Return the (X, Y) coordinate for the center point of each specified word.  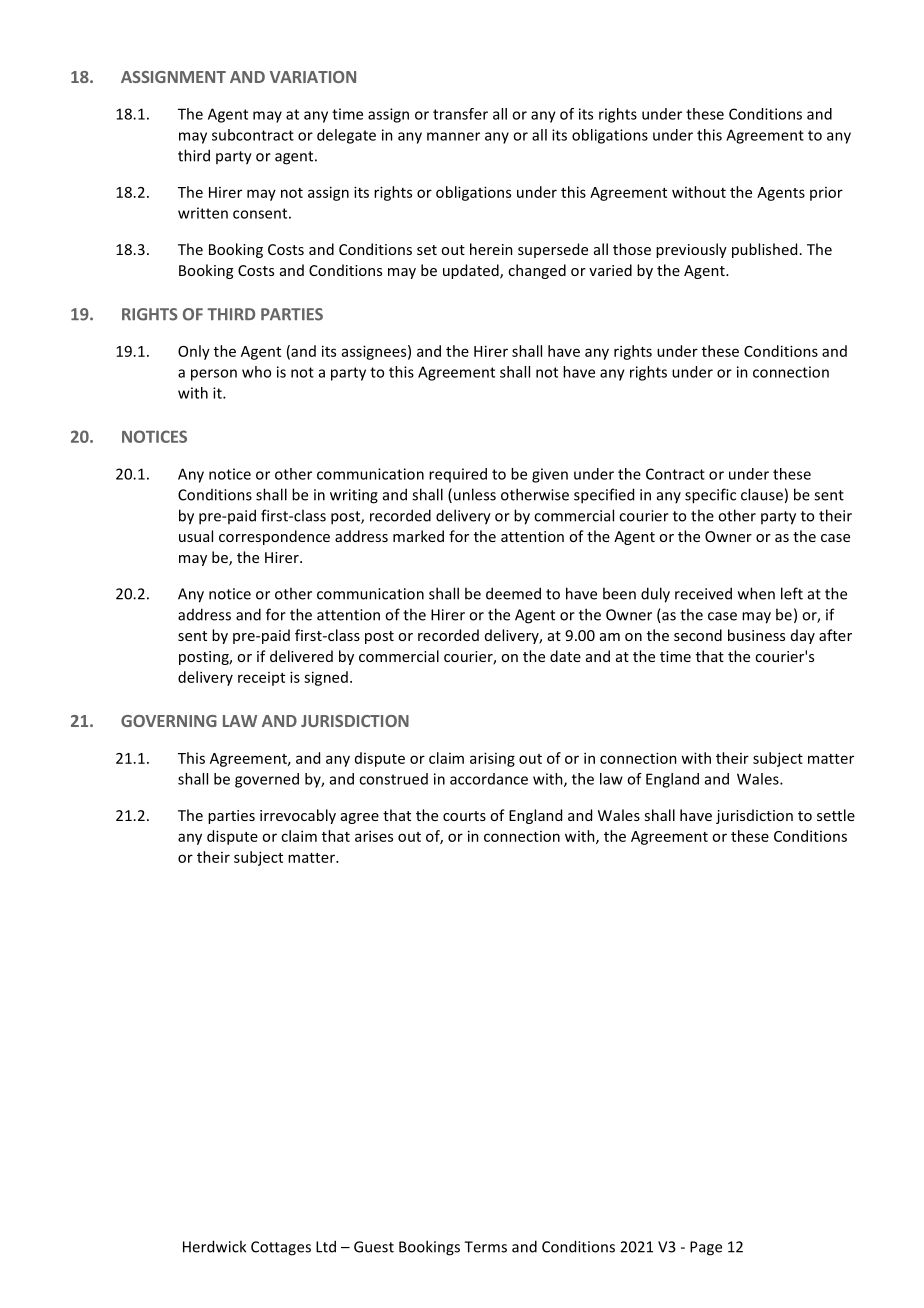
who (256, 372)
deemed (513, 593)
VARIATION (313, 77)
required (458, 475)
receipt (261, 679)
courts (464, 816)
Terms (485, 1247)
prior (826, 194)
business (756, 635)
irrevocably (298, 816)
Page (706, 1248)
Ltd (326, 1246)
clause (762, 494)
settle (836, 815)
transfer (460, 114)
